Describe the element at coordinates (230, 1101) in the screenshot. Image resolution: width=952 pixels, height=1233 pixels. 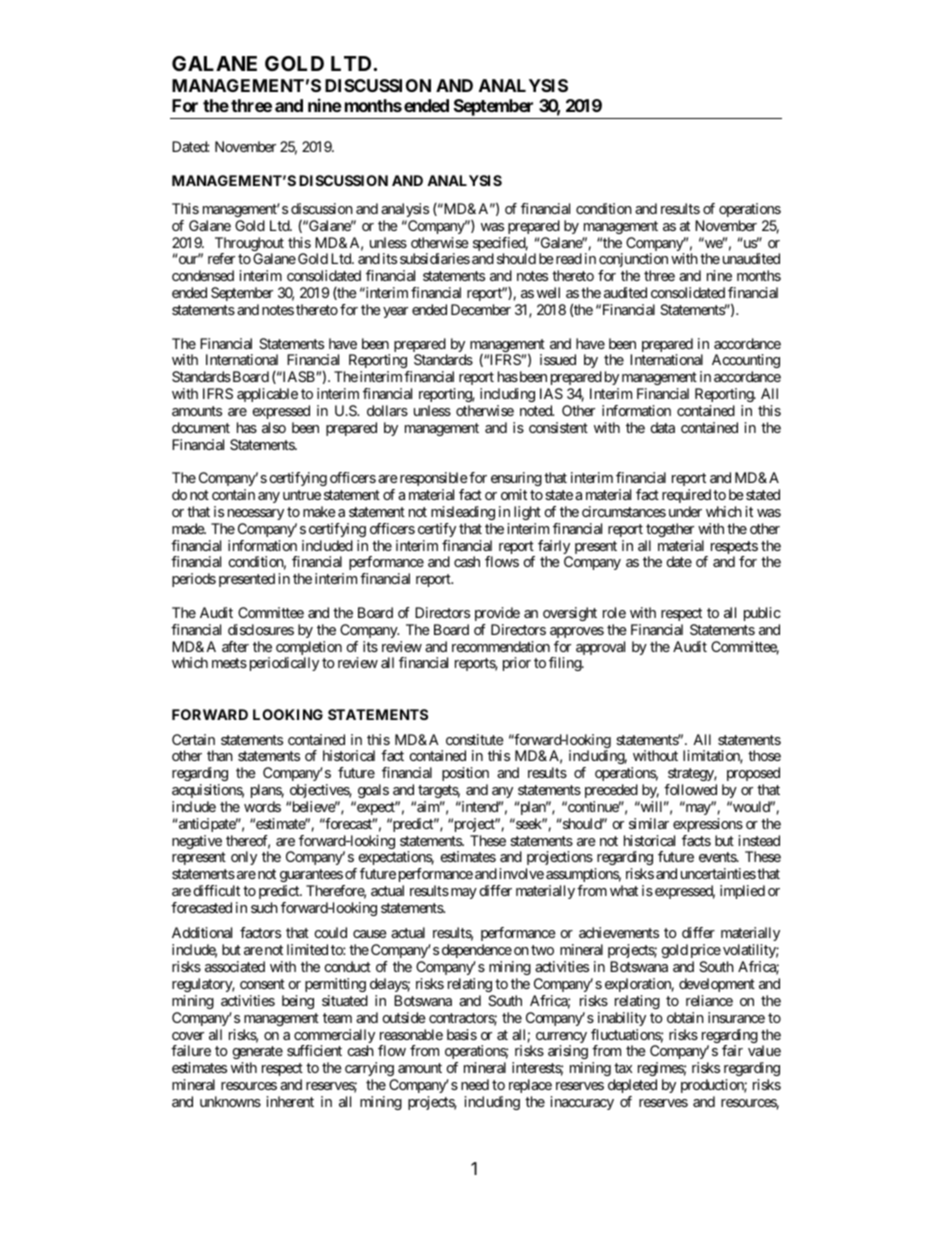
I see `unknowns` at that location.
